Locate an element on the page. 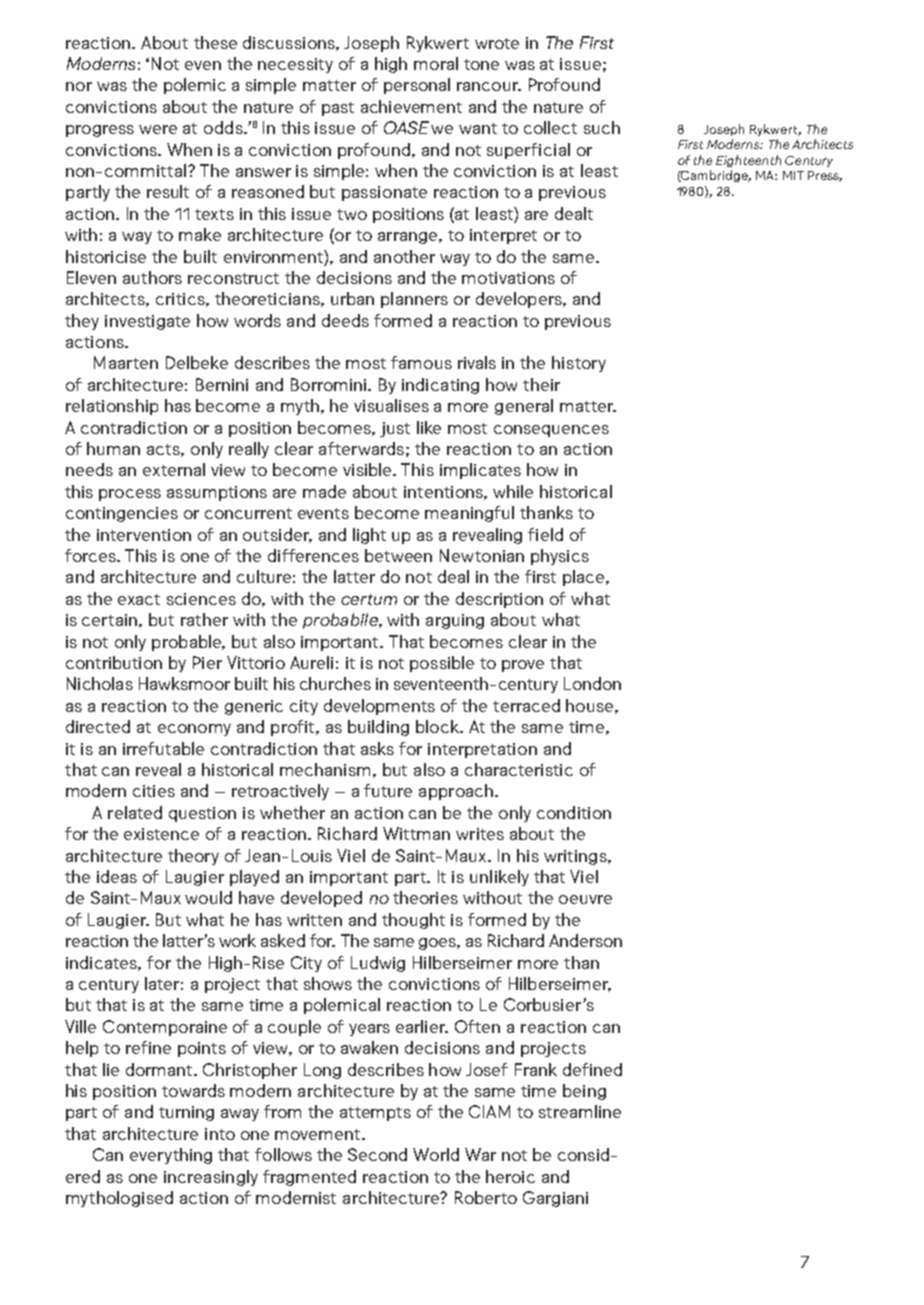  these is located at coordinates (215, 42).
